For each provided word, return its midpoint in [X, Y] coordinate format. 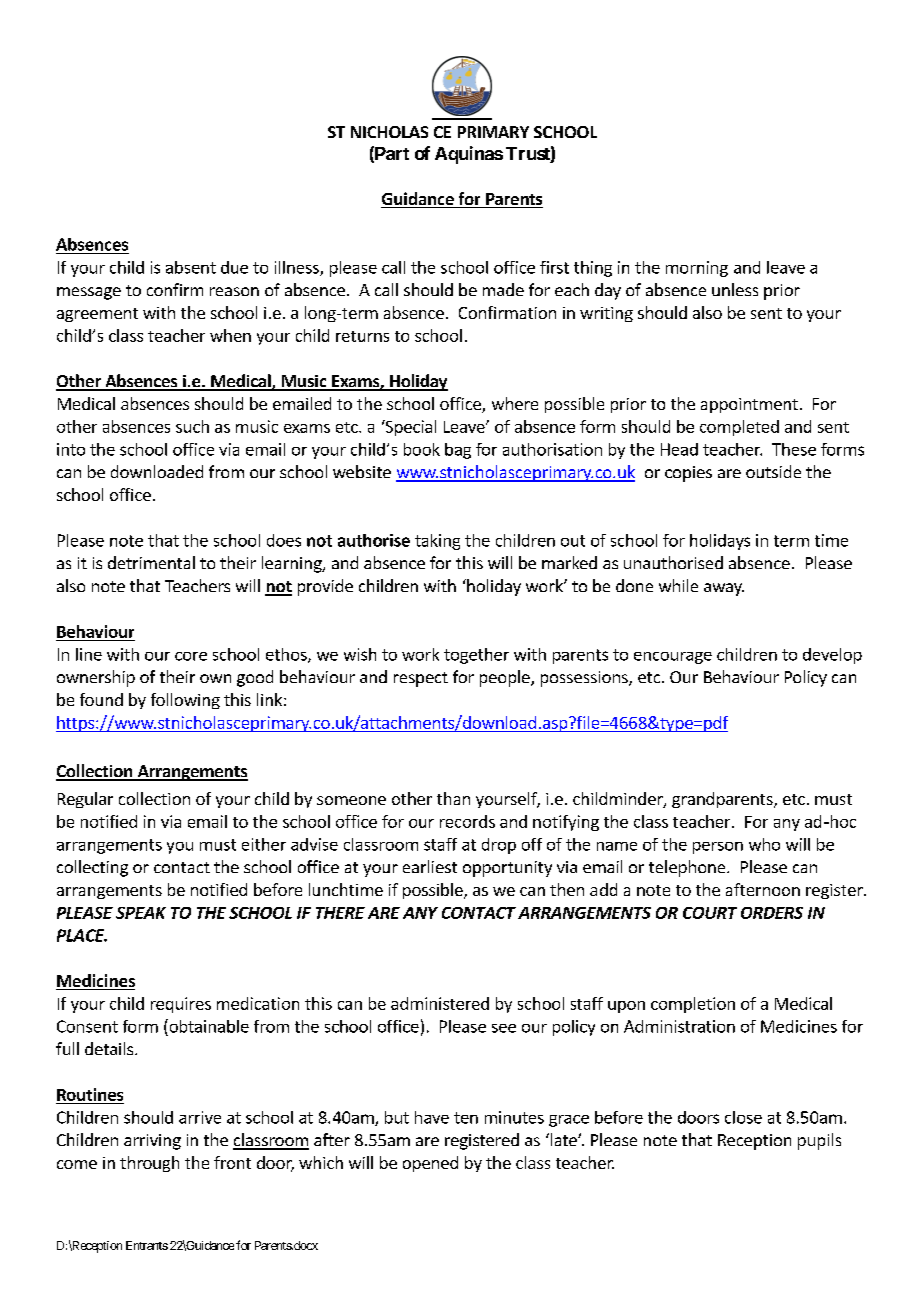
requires [181, 1005]
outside [773, 471]
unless [735, 289]
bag [458, 451]
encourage [673, 658]
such [192, 426]
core [191, 656]
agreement [97, 315]
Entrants [147, 1245]
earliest [430, 866]
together [476, 656]
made [503, 289]
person [718, 848]
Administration [679, 1026]
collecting [92, 868]
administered [440, 1003]
